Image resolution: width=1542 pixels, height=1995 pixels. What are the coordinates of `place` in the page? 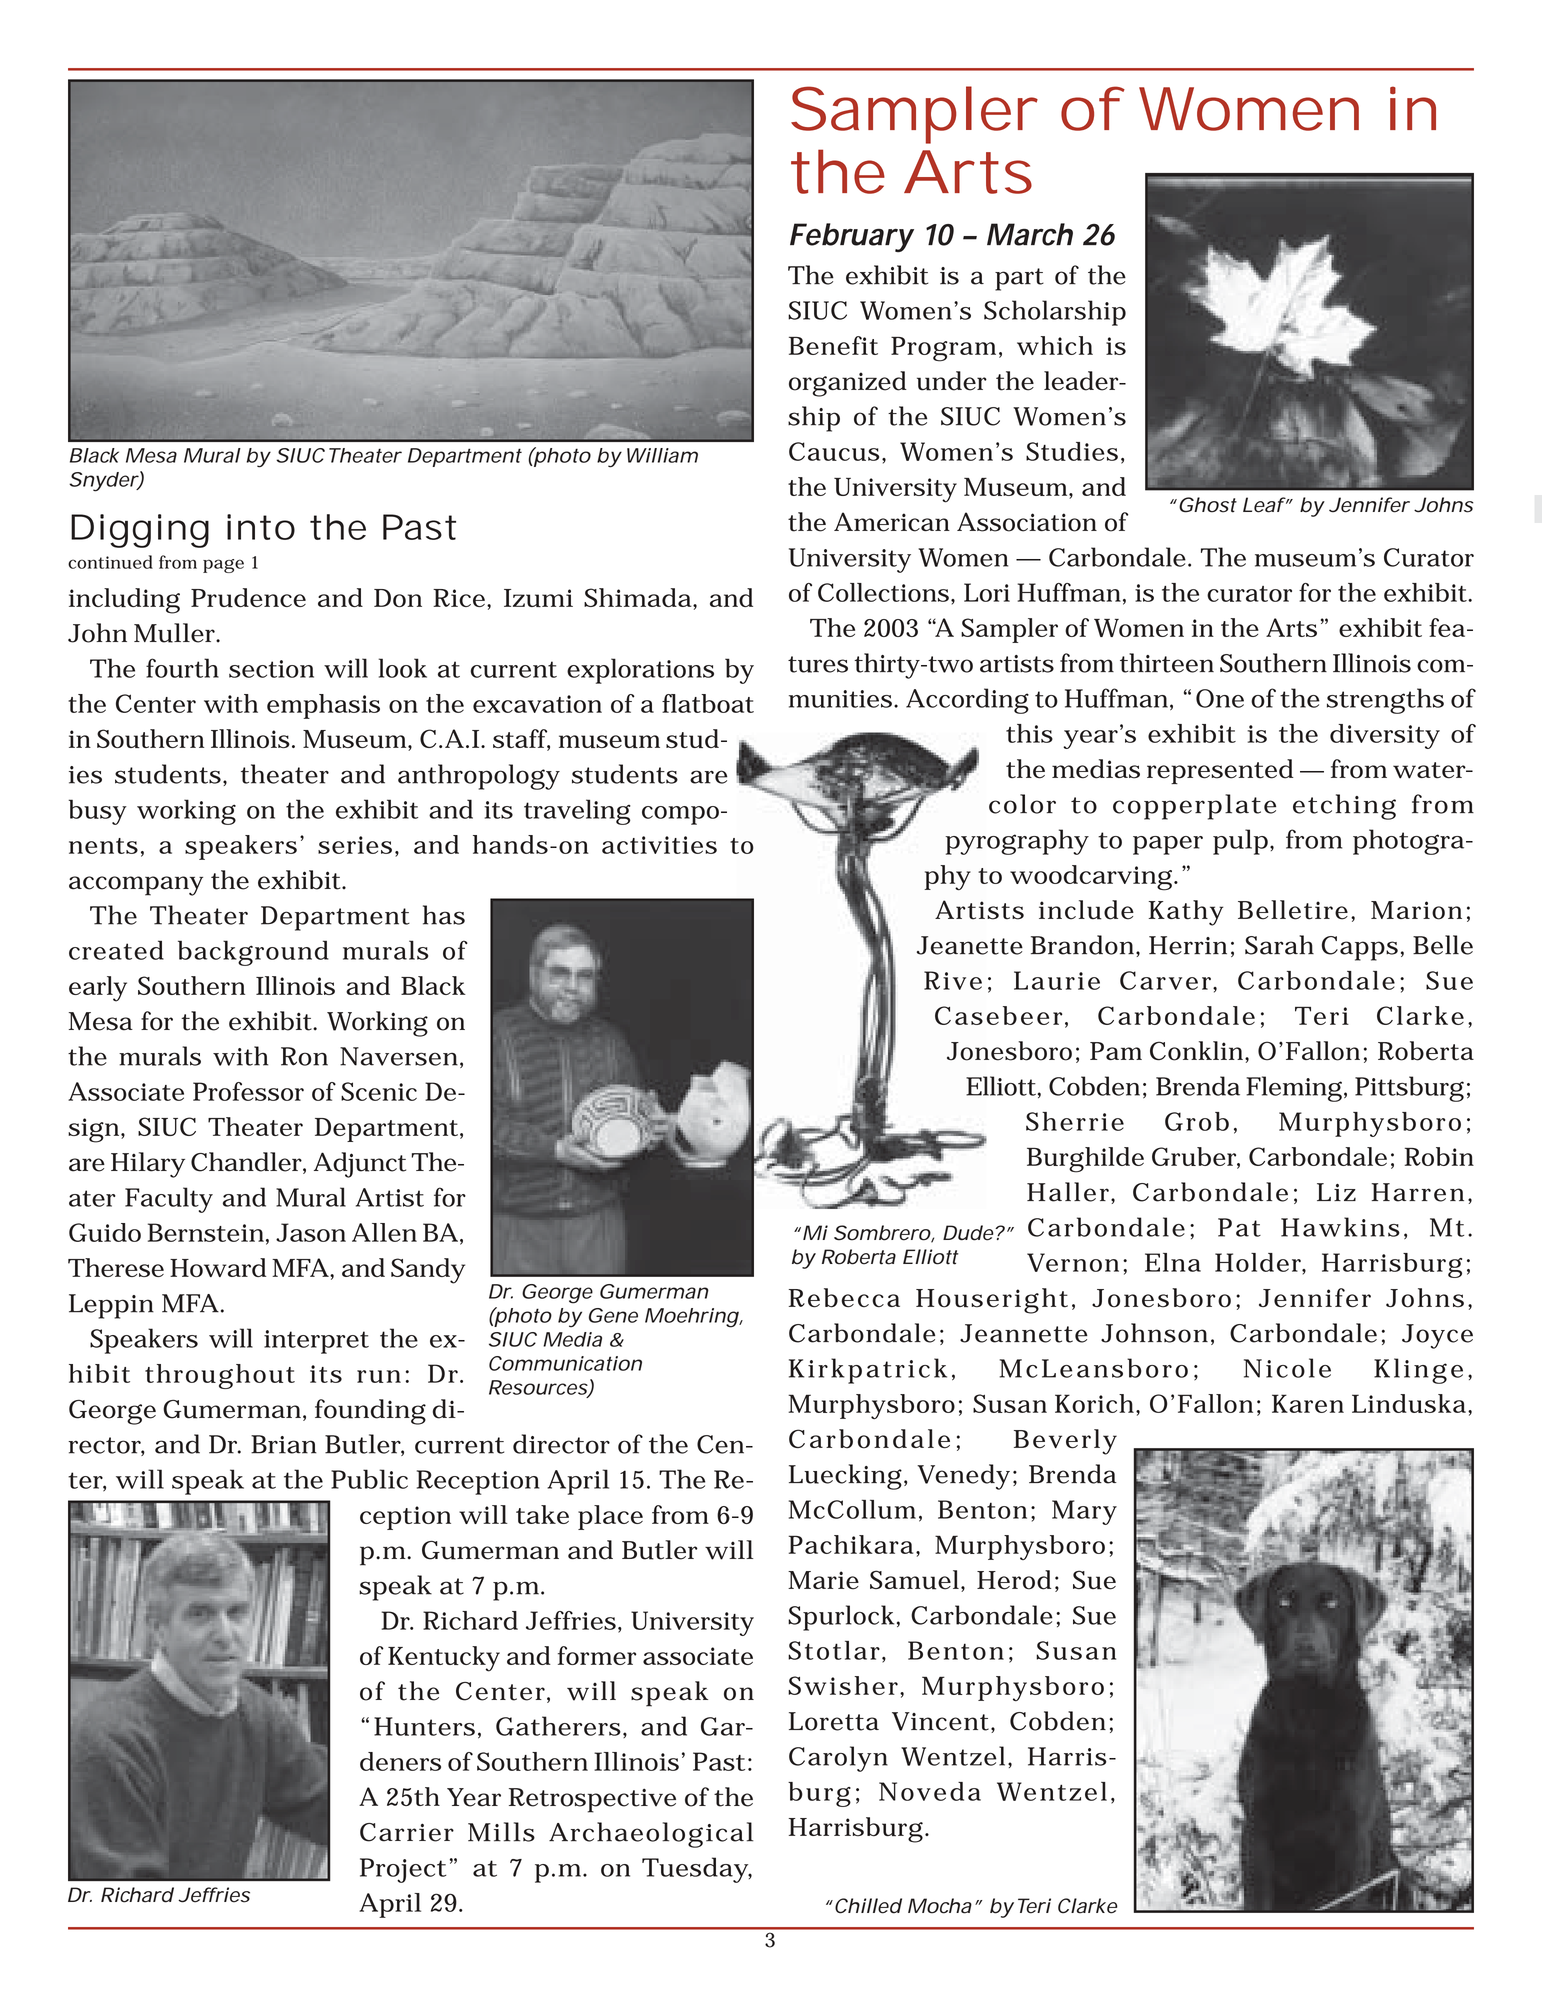 It's located at (610, 1517).
